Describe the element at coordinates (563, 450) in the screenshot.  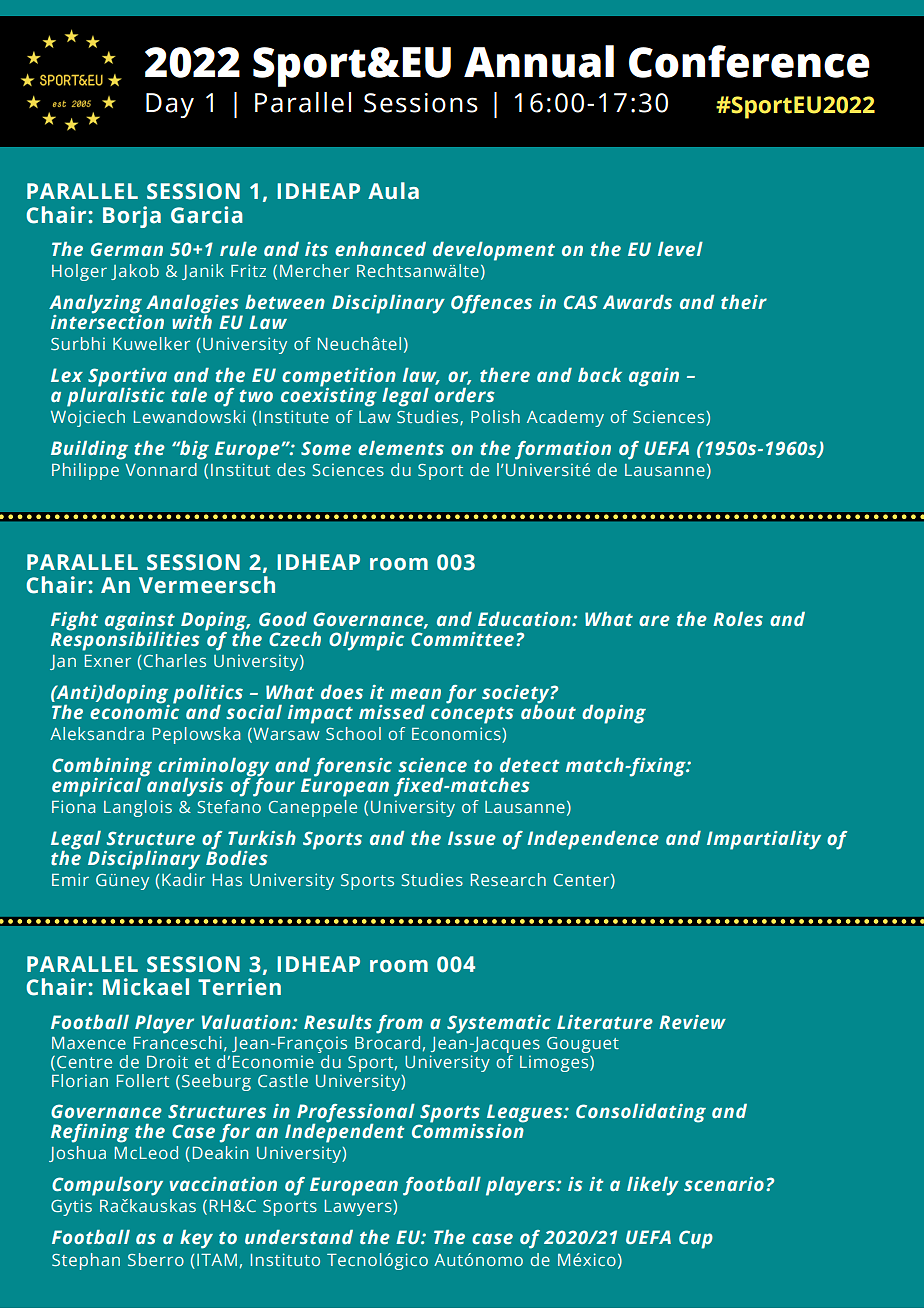
I see `formation` at that location.
